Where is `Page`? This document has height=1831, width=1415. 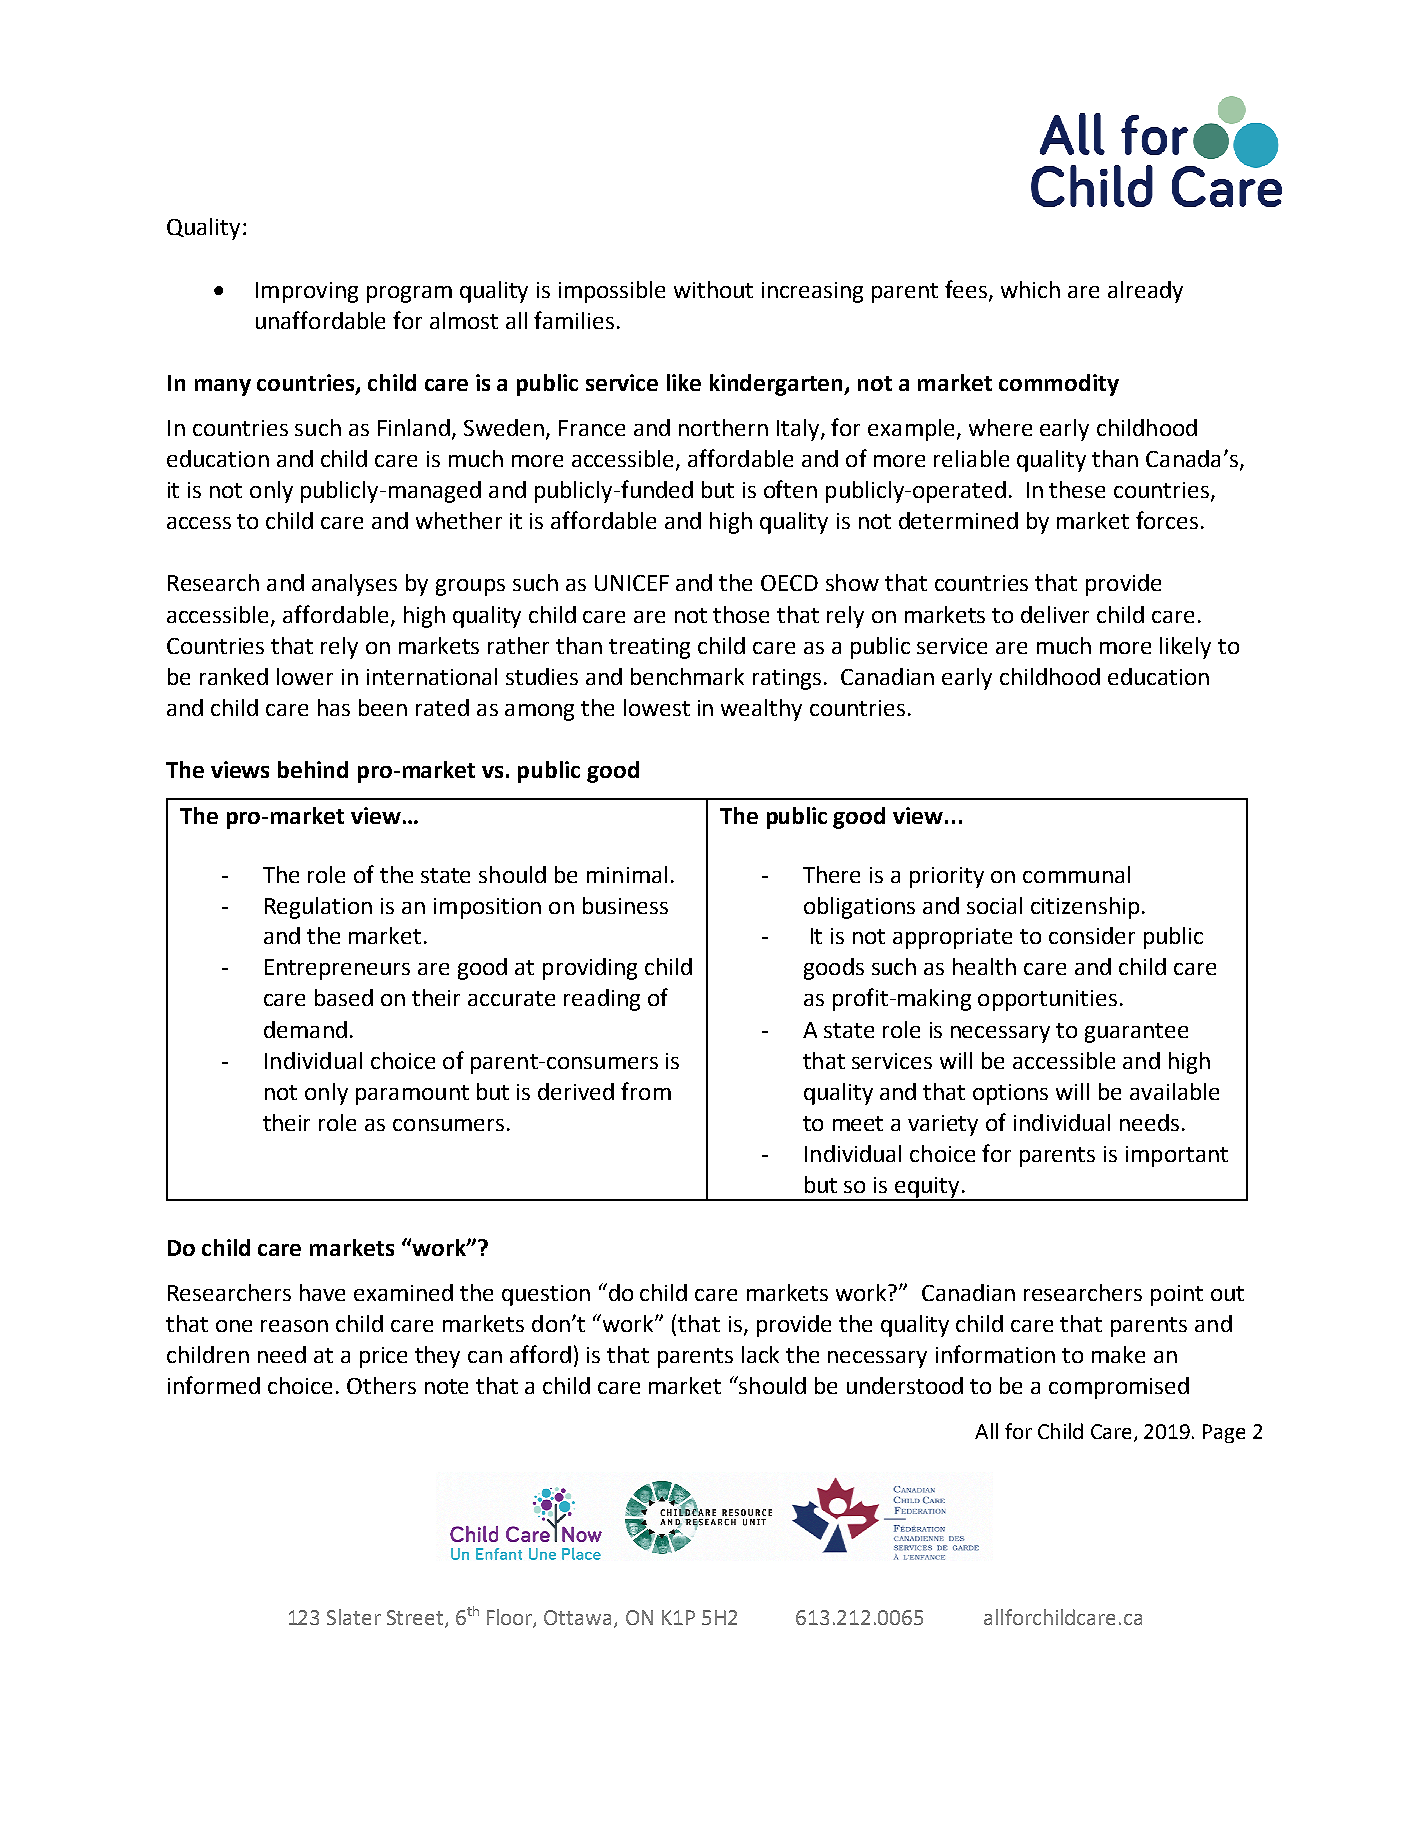
Page is located at coordinates (1224, 1433).
